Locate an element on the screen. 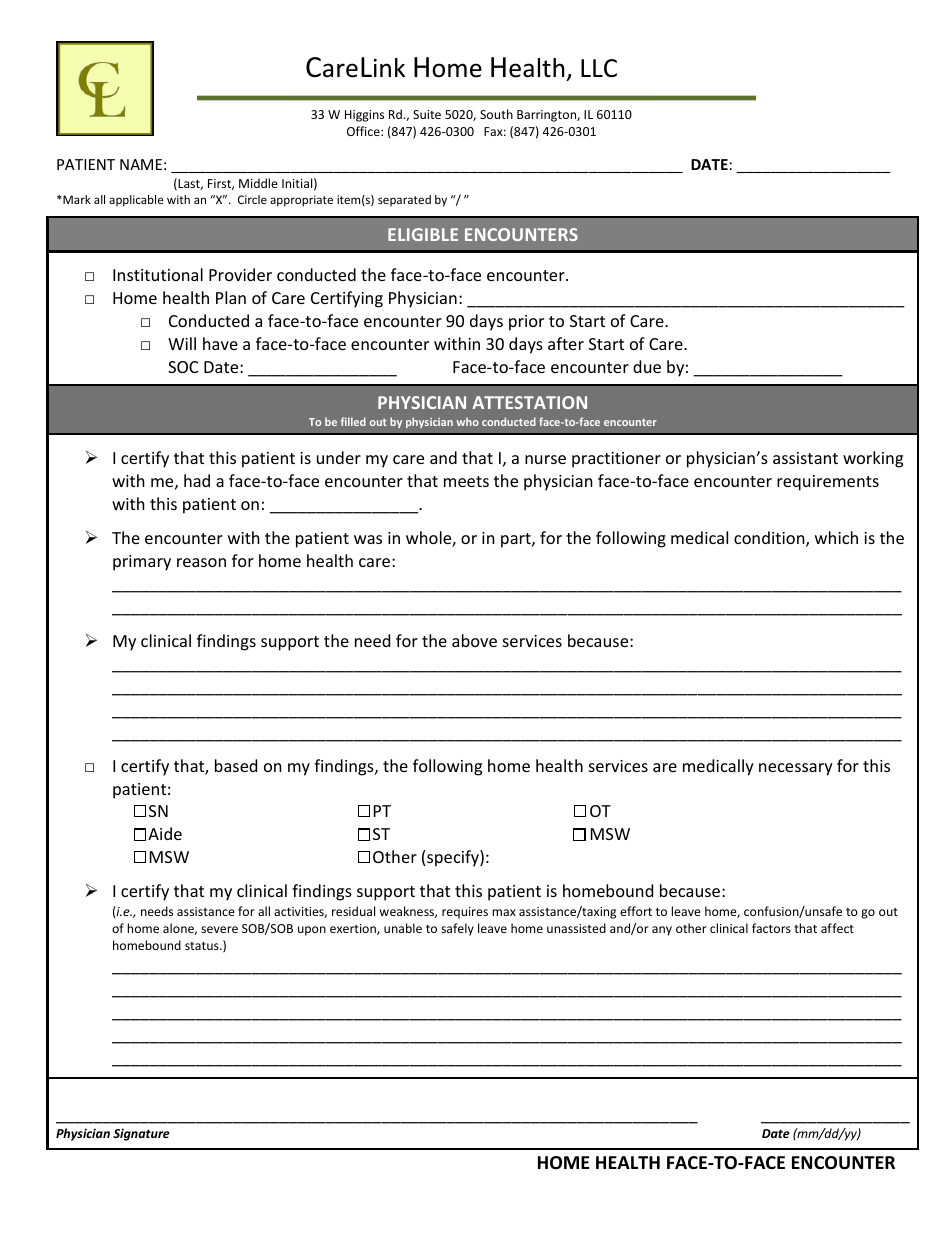 The height and width of the screenshot is (1233, 952). condition is located at coordinates (770, 539).
